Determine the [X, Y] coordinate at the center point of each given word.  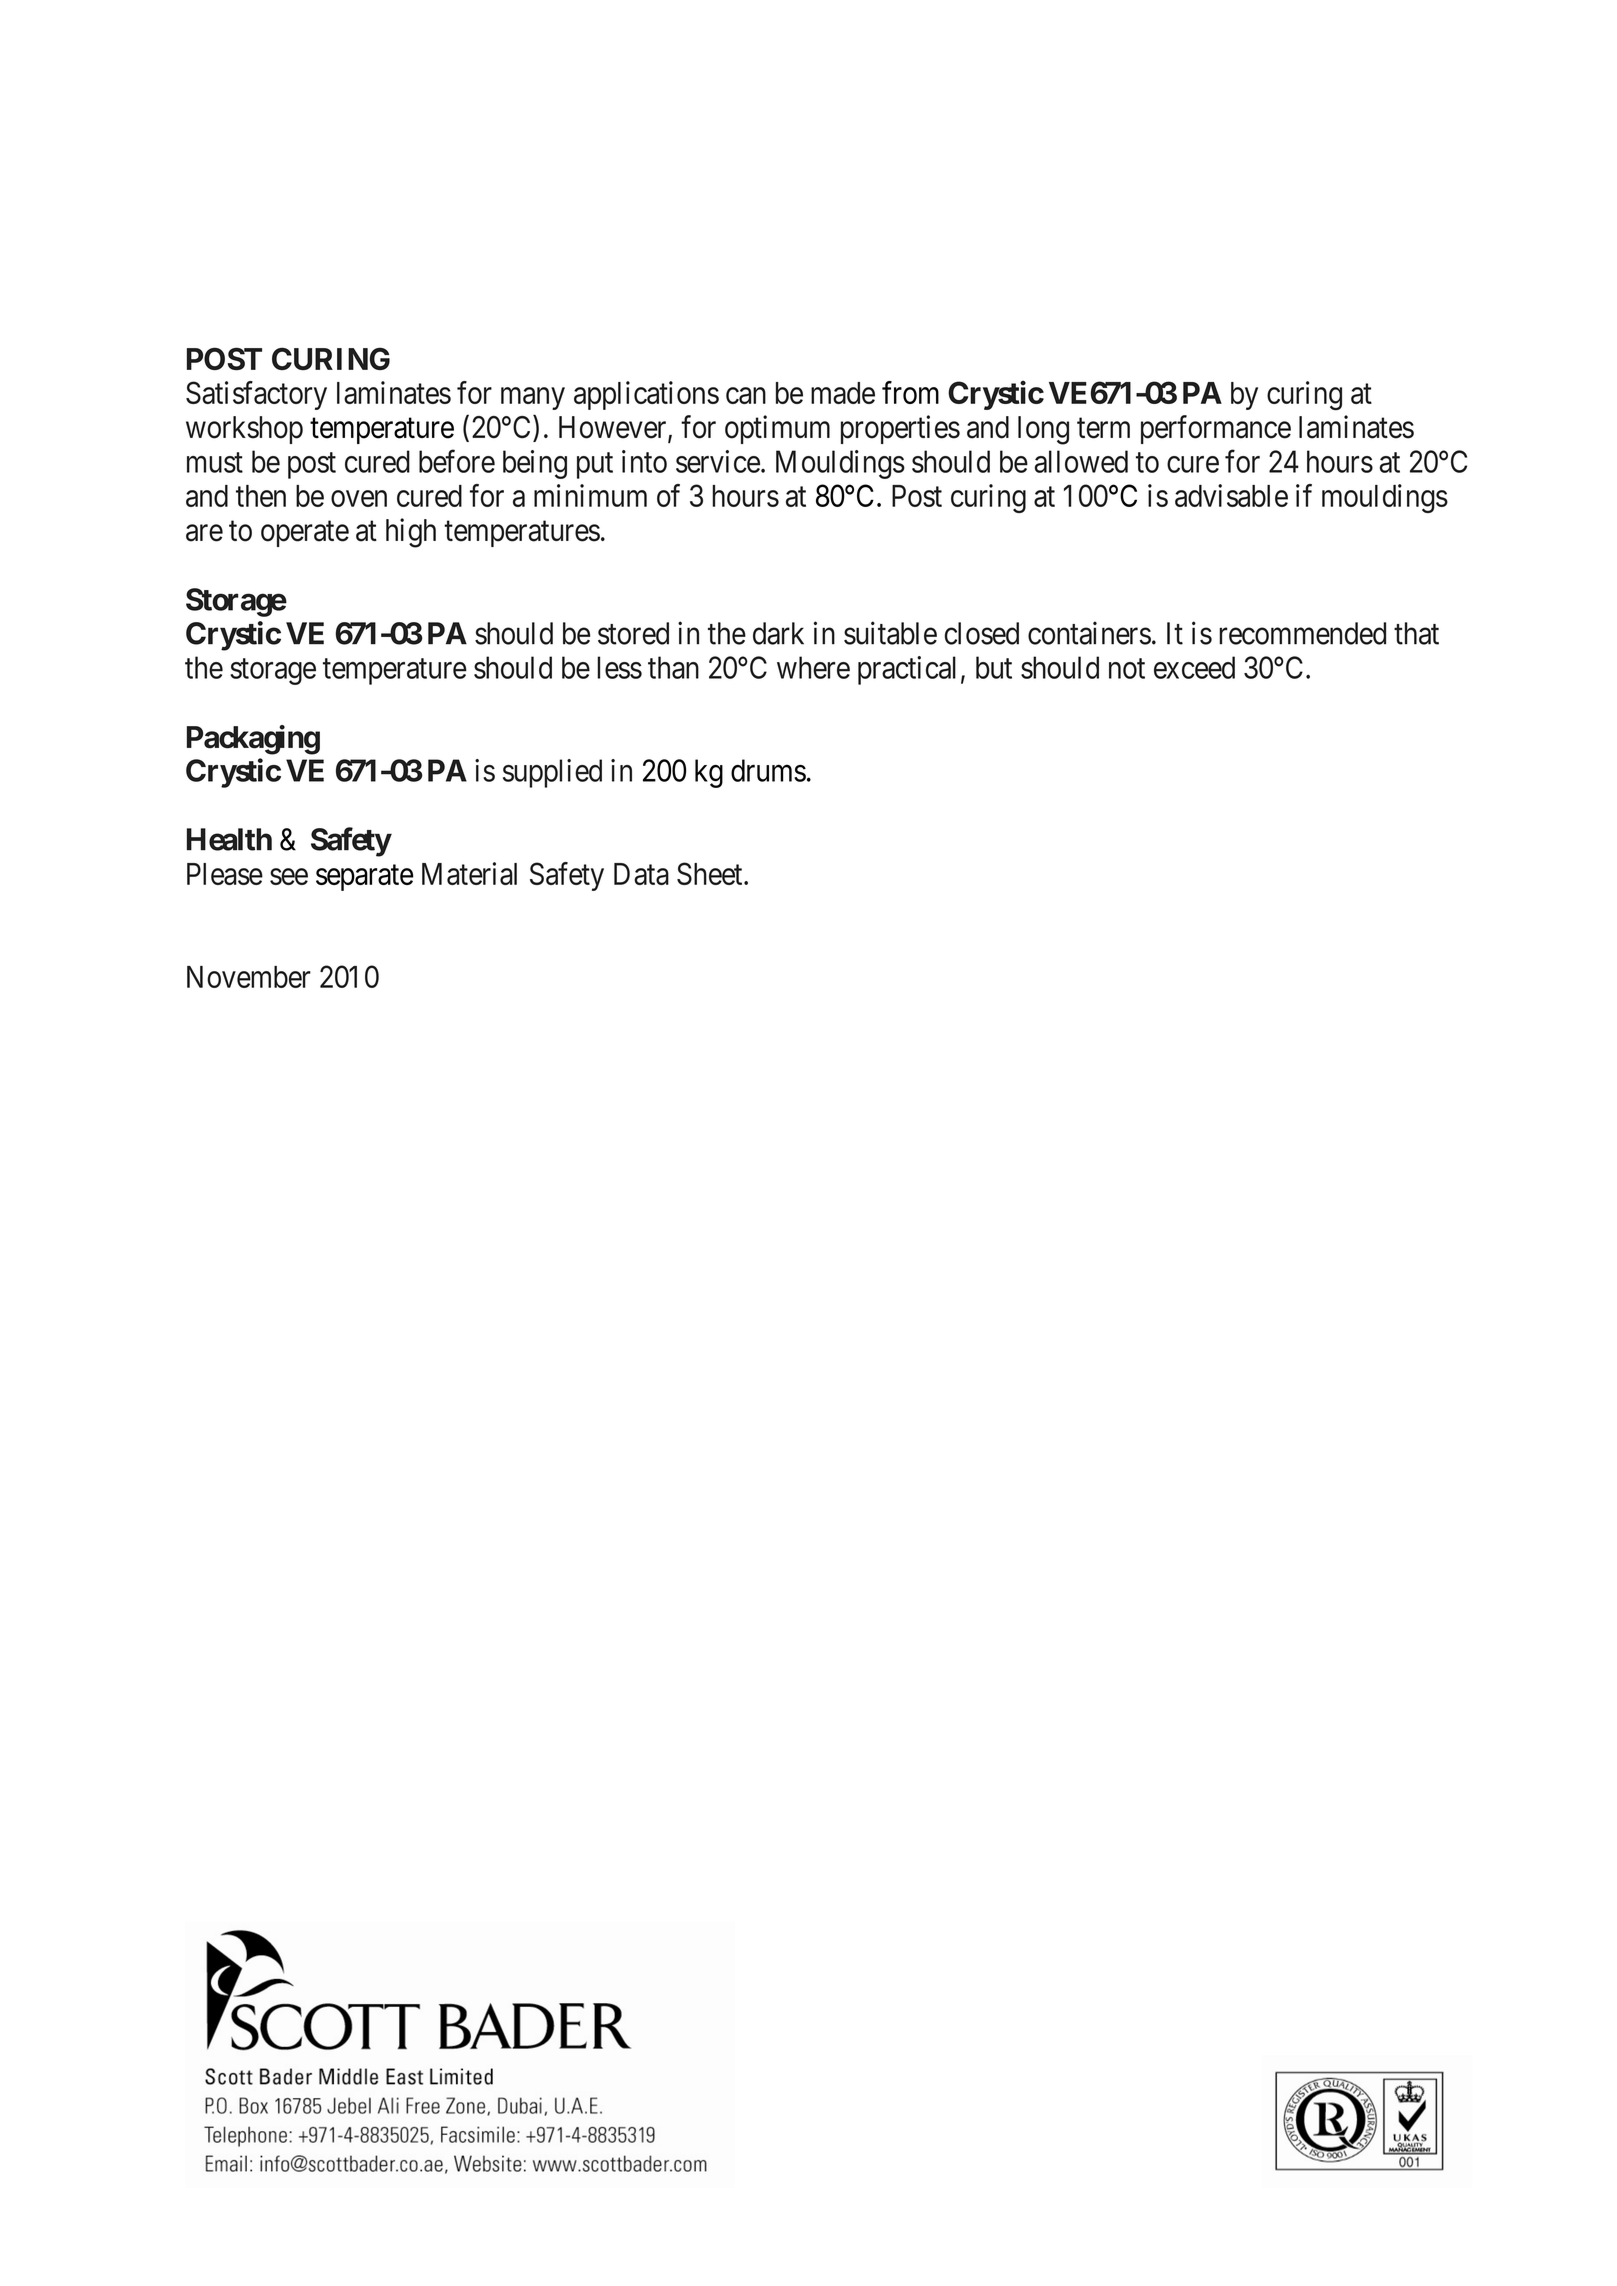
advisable [1231, 495]
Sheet [711, 873]
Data [641, 874]
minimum [590, 495]
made [843, 393]
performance [1216, 429]
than [673, 667]
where [813, 667]
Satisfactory [256, 395]
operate [305, 534]
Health [229, 839]
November [249, 977]
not [1127, 669]
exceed [1194, 667]
